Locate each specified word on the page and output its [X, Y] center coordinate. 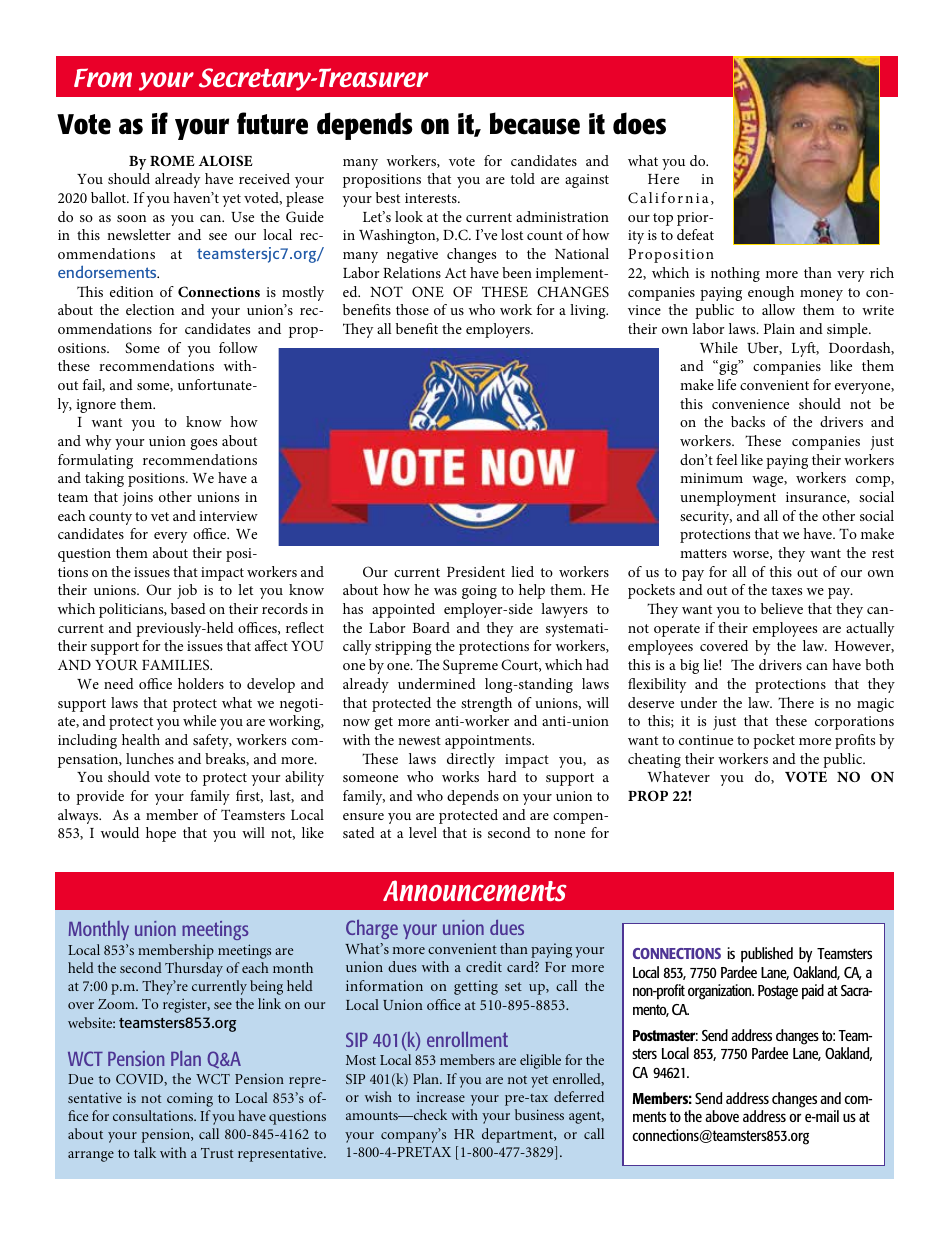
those [412, 309]
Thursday [194, 969]
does [639, 123]
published [767, 955]
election [150, 309]
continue [706, 740]
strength [486, 704]
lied [522, 571]
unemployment [728, 498]
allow [778, 309]
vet [160, 516]
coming [190, 1099]
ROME [172, 160]
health [141, 739]
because [535, 123]
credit [484, 966]
